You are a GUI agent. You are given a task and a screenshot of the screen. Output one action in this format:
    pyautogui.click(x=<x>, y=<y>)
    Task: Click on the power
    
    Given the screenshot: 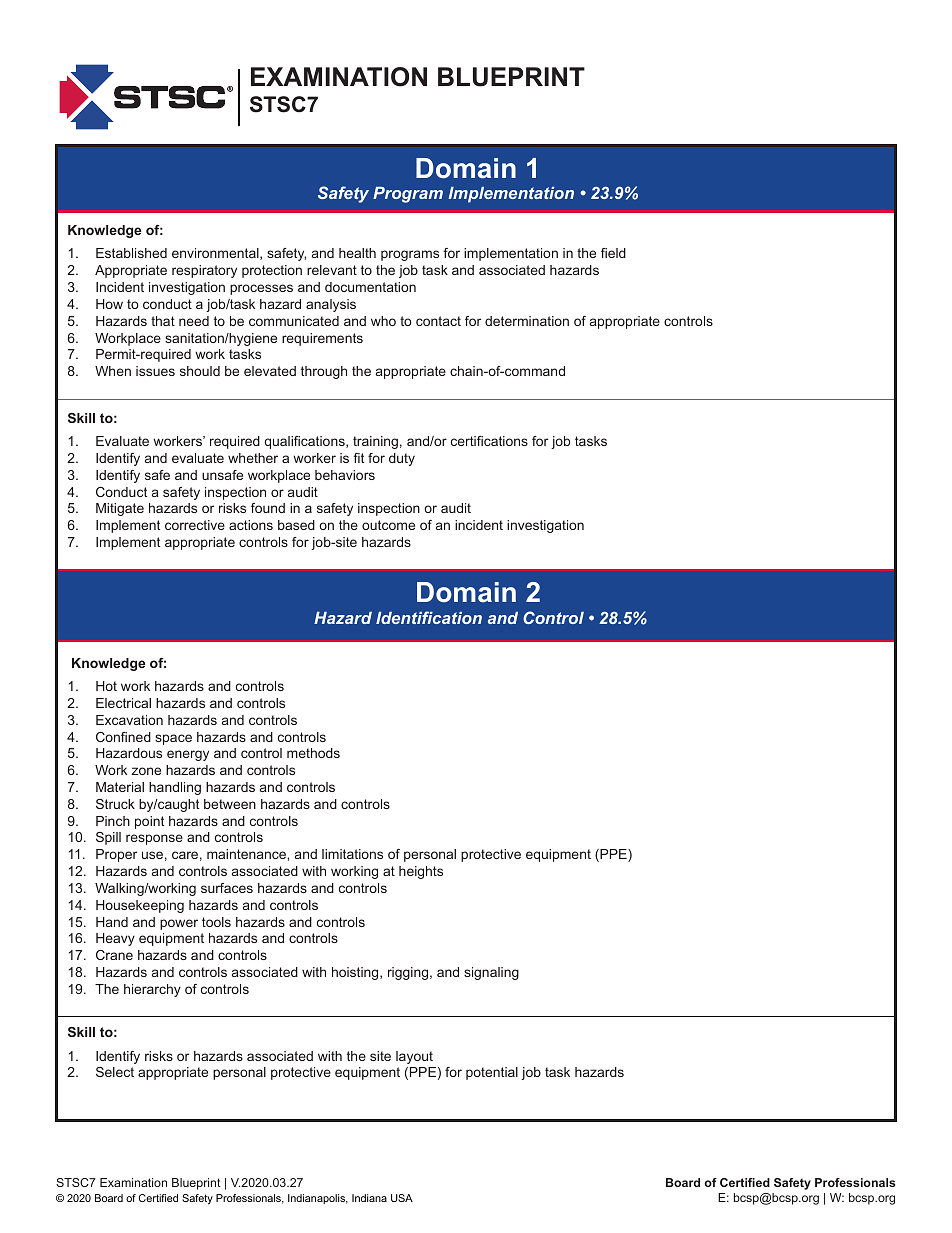 What is the action you would take?
    pyautogui.click(x=179, y=924)
